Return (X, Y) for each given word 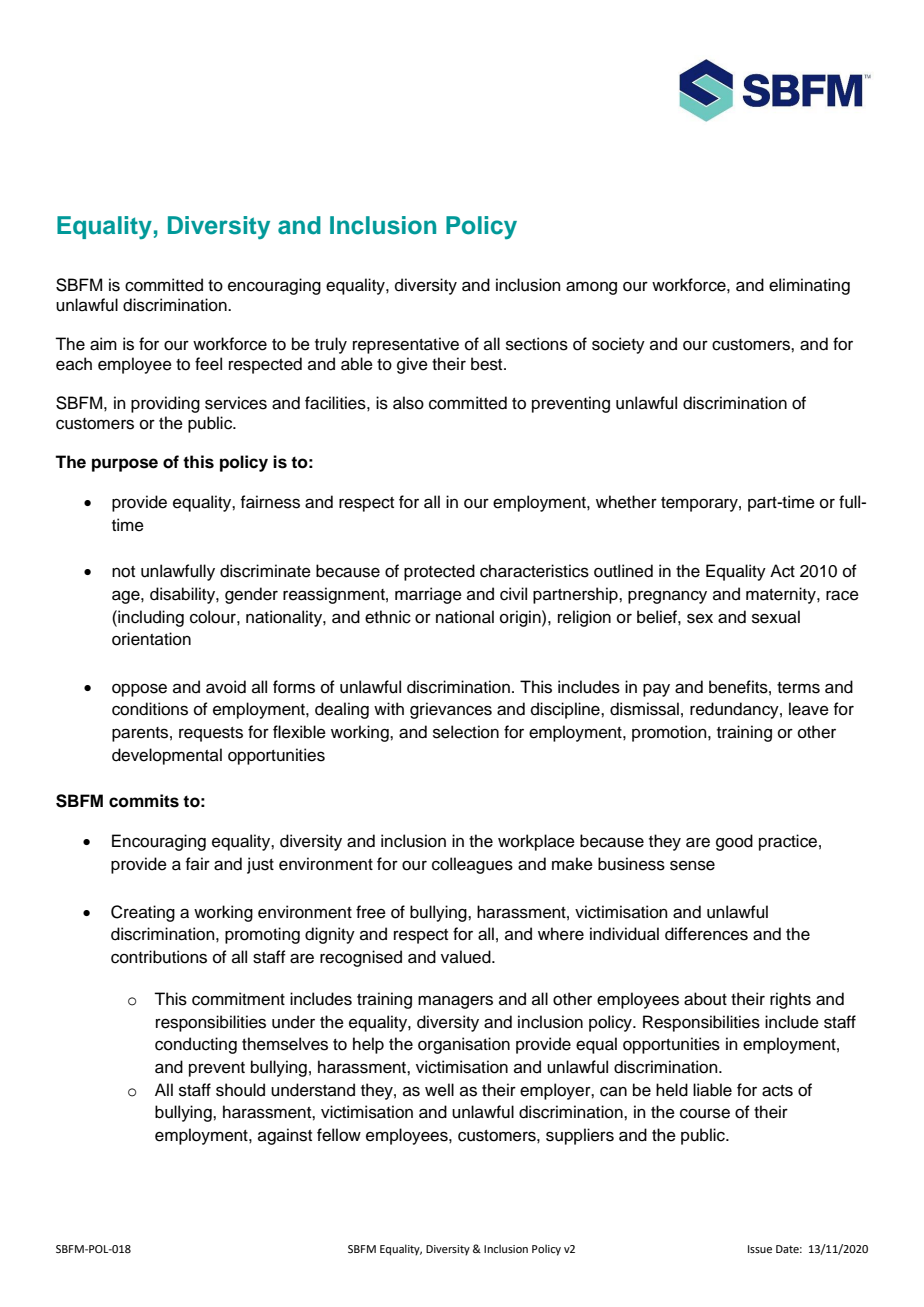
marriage (428, 595)
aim (103, 344)
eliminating (809, 286)
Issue (760, 1249)
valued (467, 957)
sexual (776, 617)
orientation (151, 639)
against (285, 1136)
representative (406, 345)
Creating (143, 913)
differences (706, 934)
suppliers (580, 1136)
